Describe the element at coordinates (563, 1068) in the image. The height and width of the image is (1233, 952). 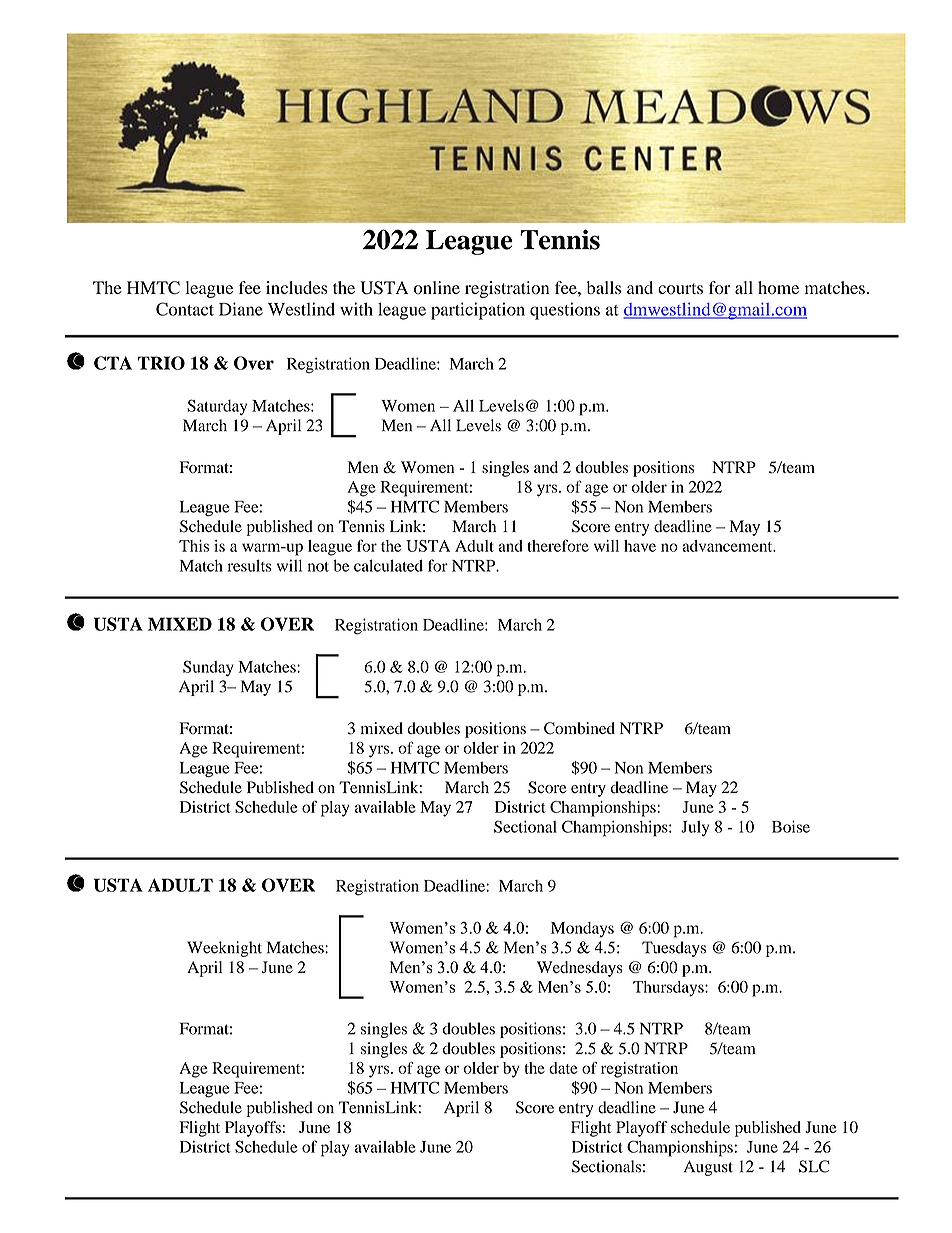
I see `date` at that location.
